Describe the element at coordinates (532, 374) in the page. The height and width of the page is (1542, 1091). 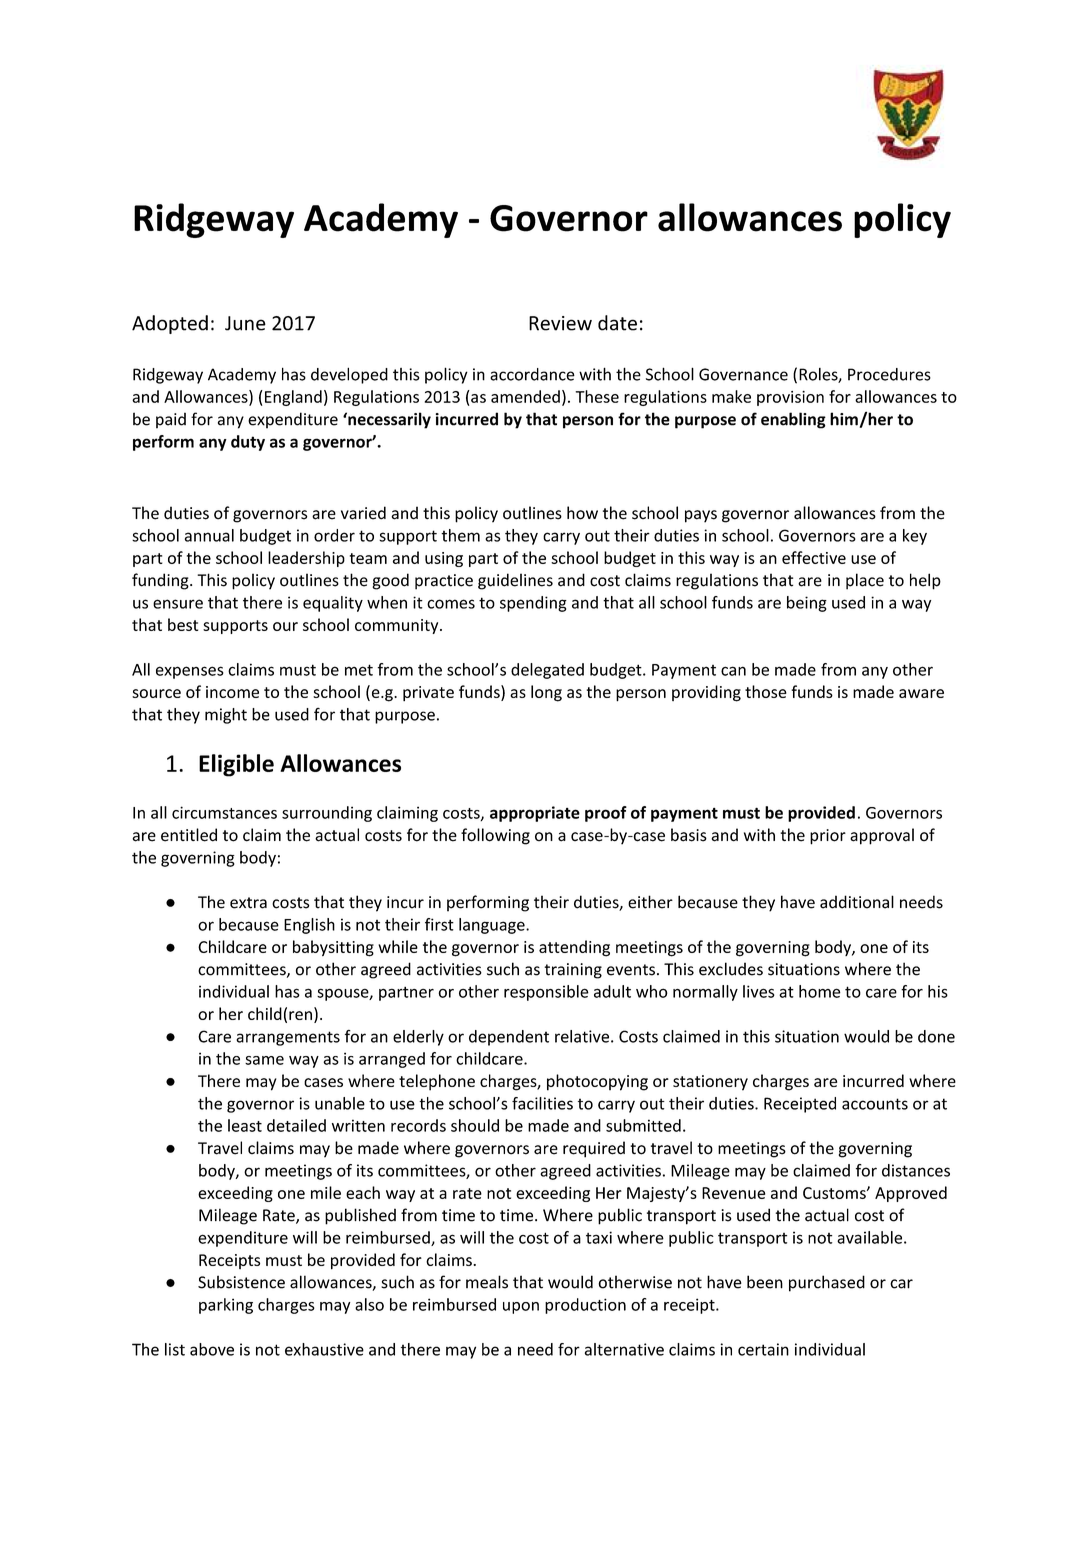
I see `accordance` at that location.
